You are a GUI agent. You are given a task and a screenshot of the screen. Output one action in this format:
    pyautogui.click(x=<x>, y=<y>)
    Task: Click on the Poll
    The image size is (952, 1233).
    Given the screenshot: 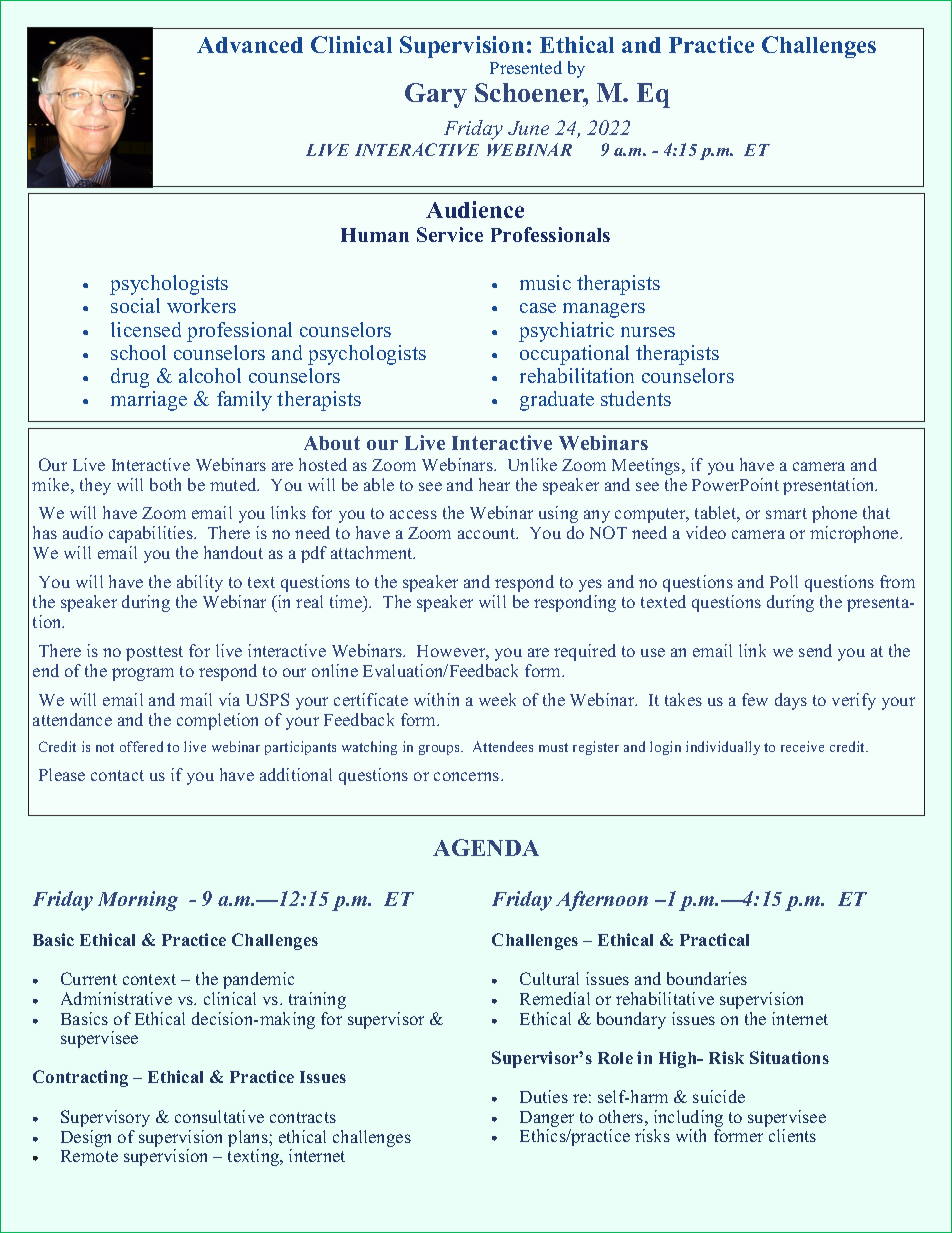 What is the action you would take?
    pyautogui.click(x=784, y=581)
